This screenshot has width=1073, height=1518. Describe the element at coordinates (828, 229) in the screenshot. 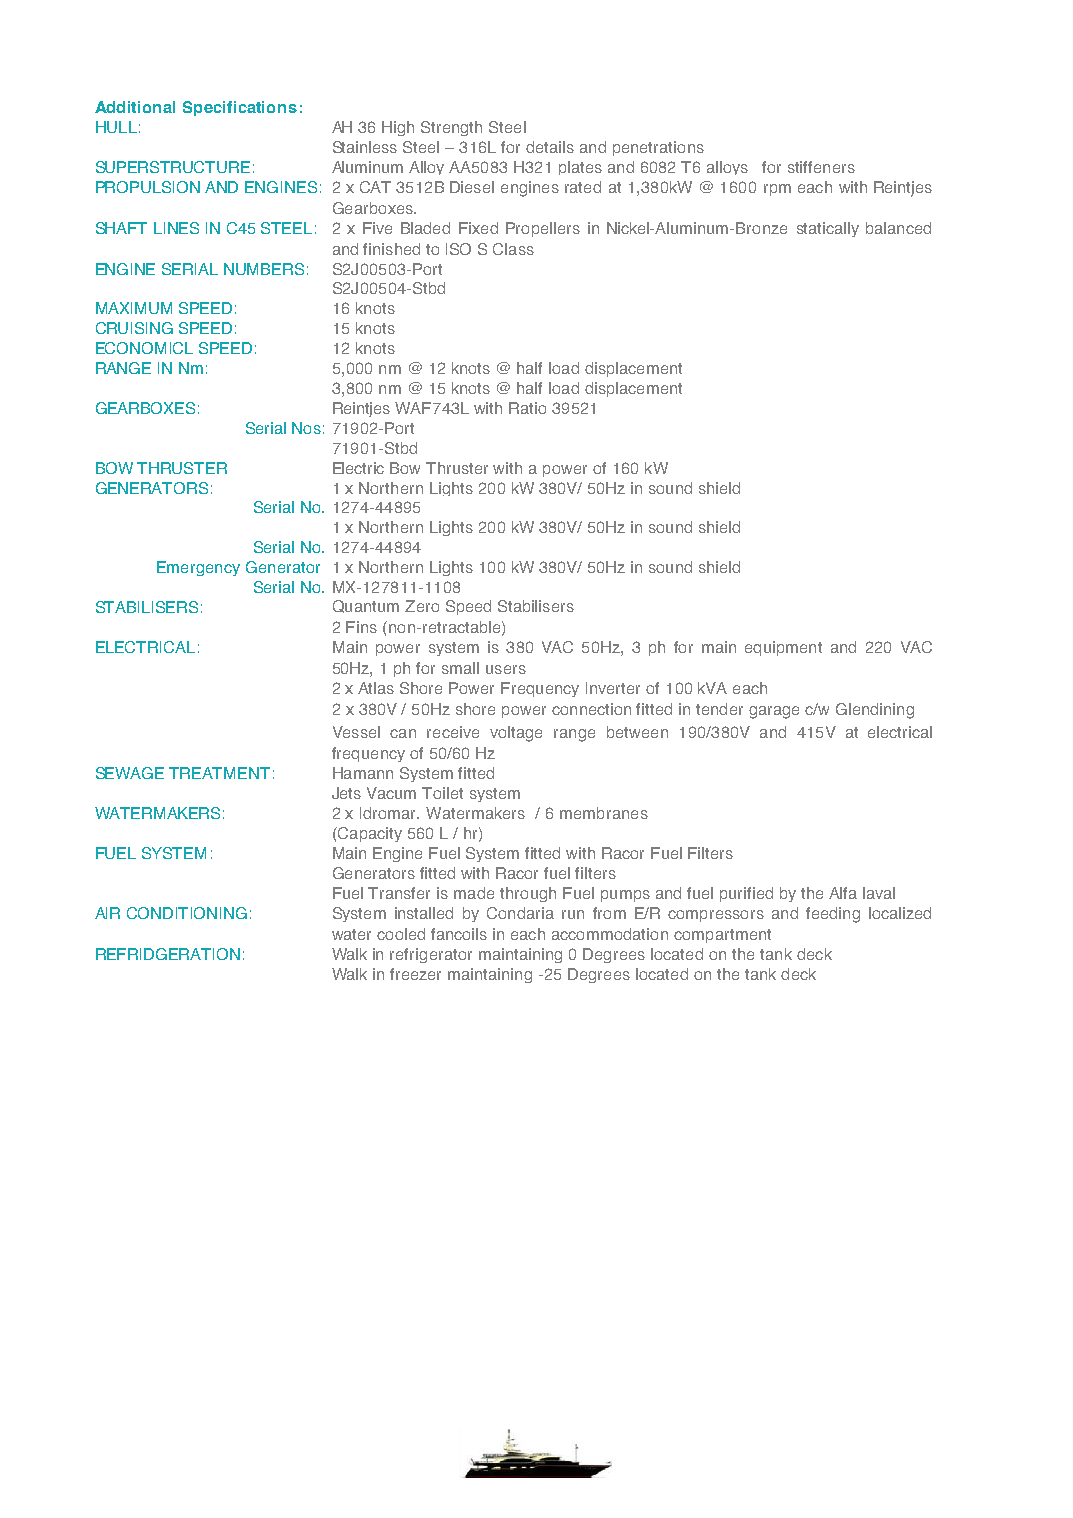

I see `statically` at that location.
